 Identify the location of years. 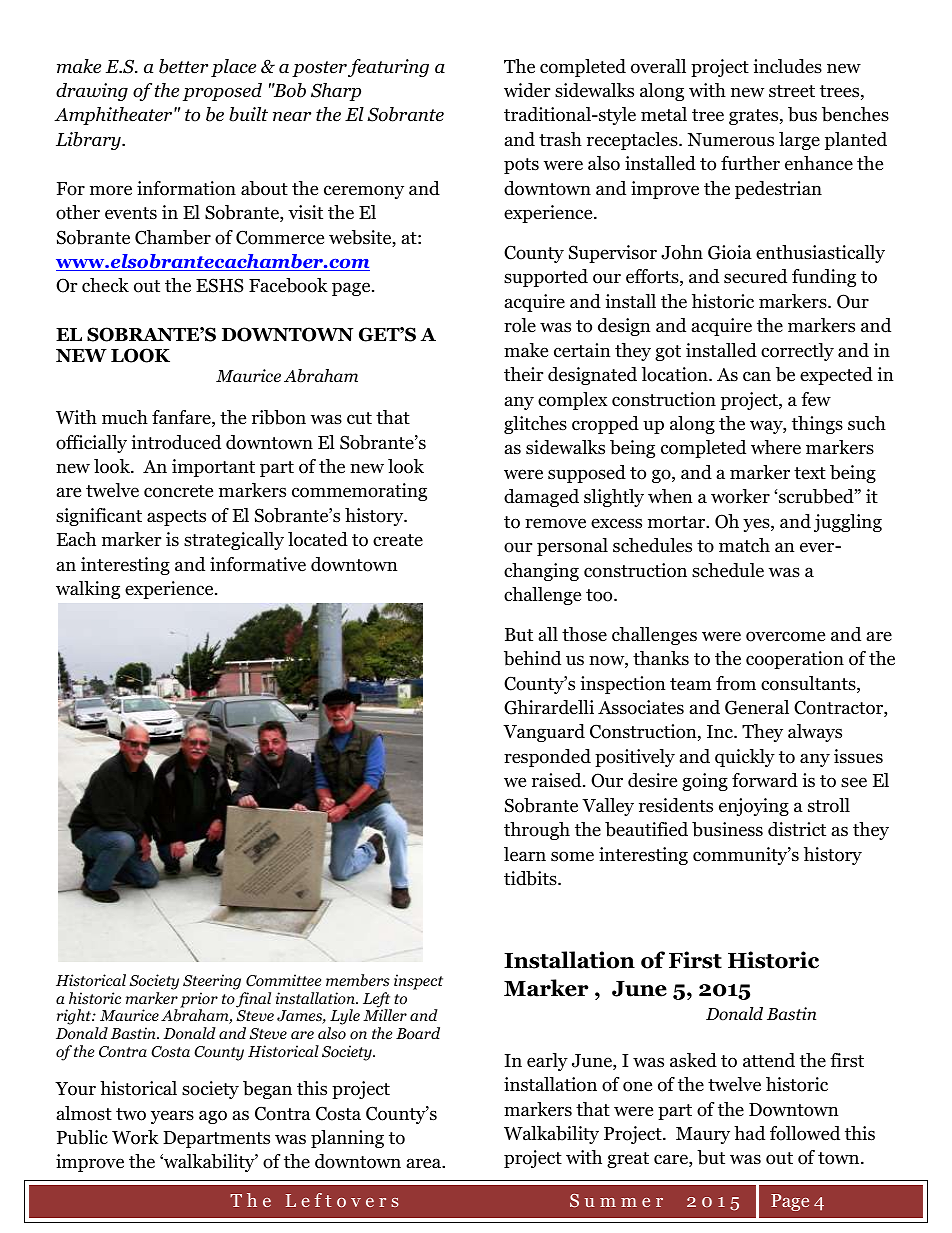
(172, 1117).
